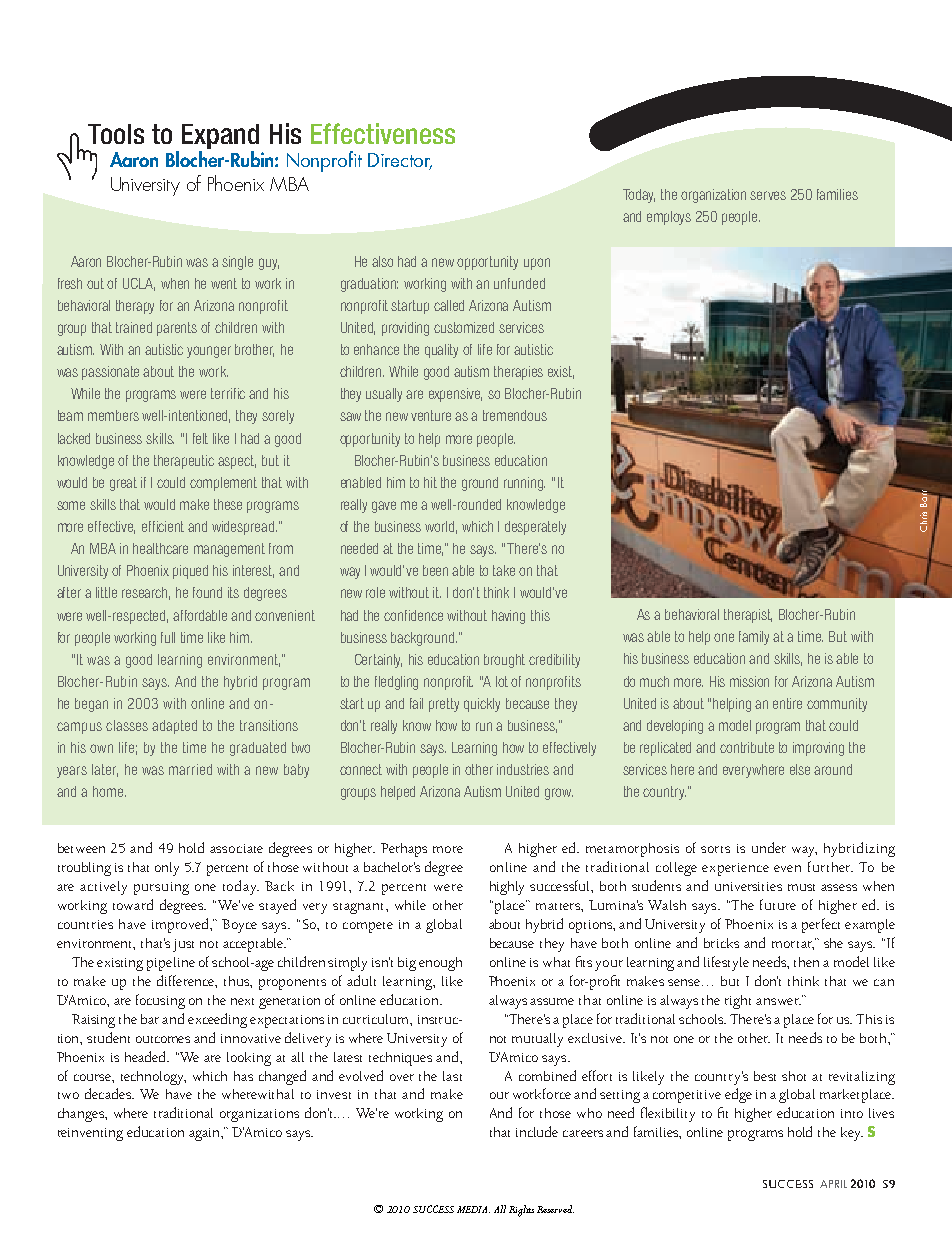  What do you see at coordinates (220, 136) in the screenshot?
I see `Expand` at bounding box center [220, 136].
